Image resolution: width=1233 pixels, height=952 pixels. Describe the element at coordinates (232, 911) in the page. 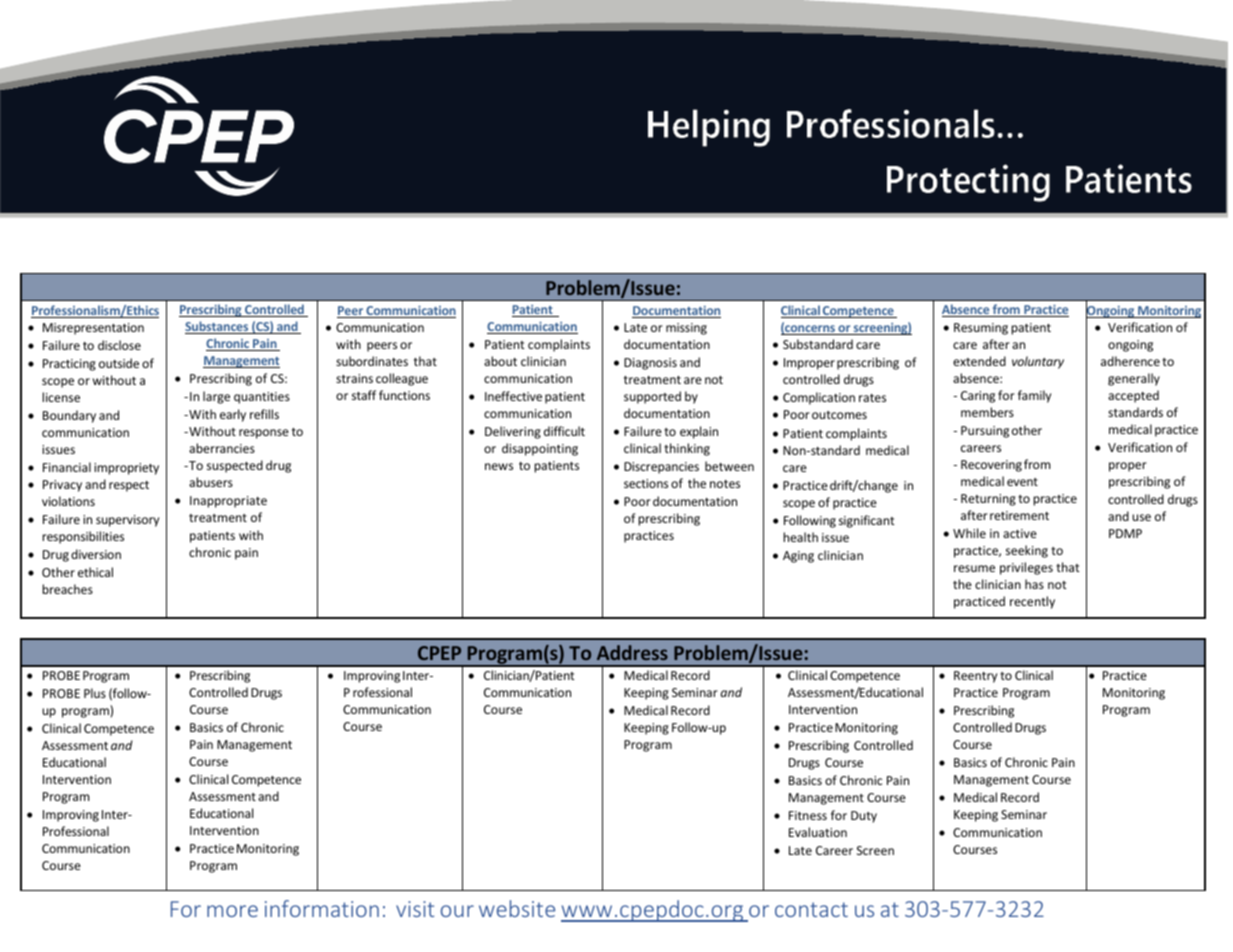

I see `more` at that location.
